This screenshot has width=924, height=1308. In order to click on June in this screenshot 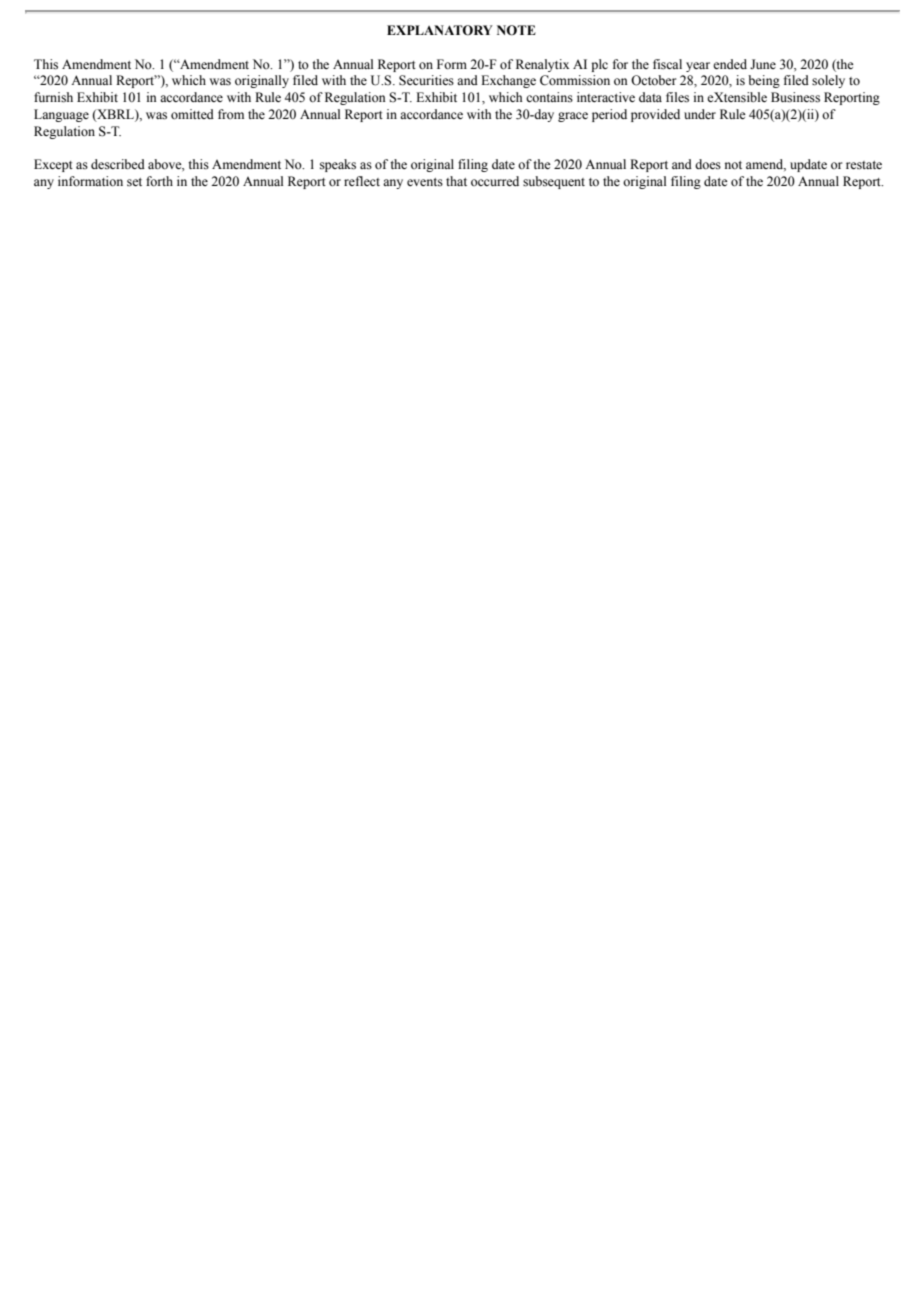, I will do `click(763, 64)`.
